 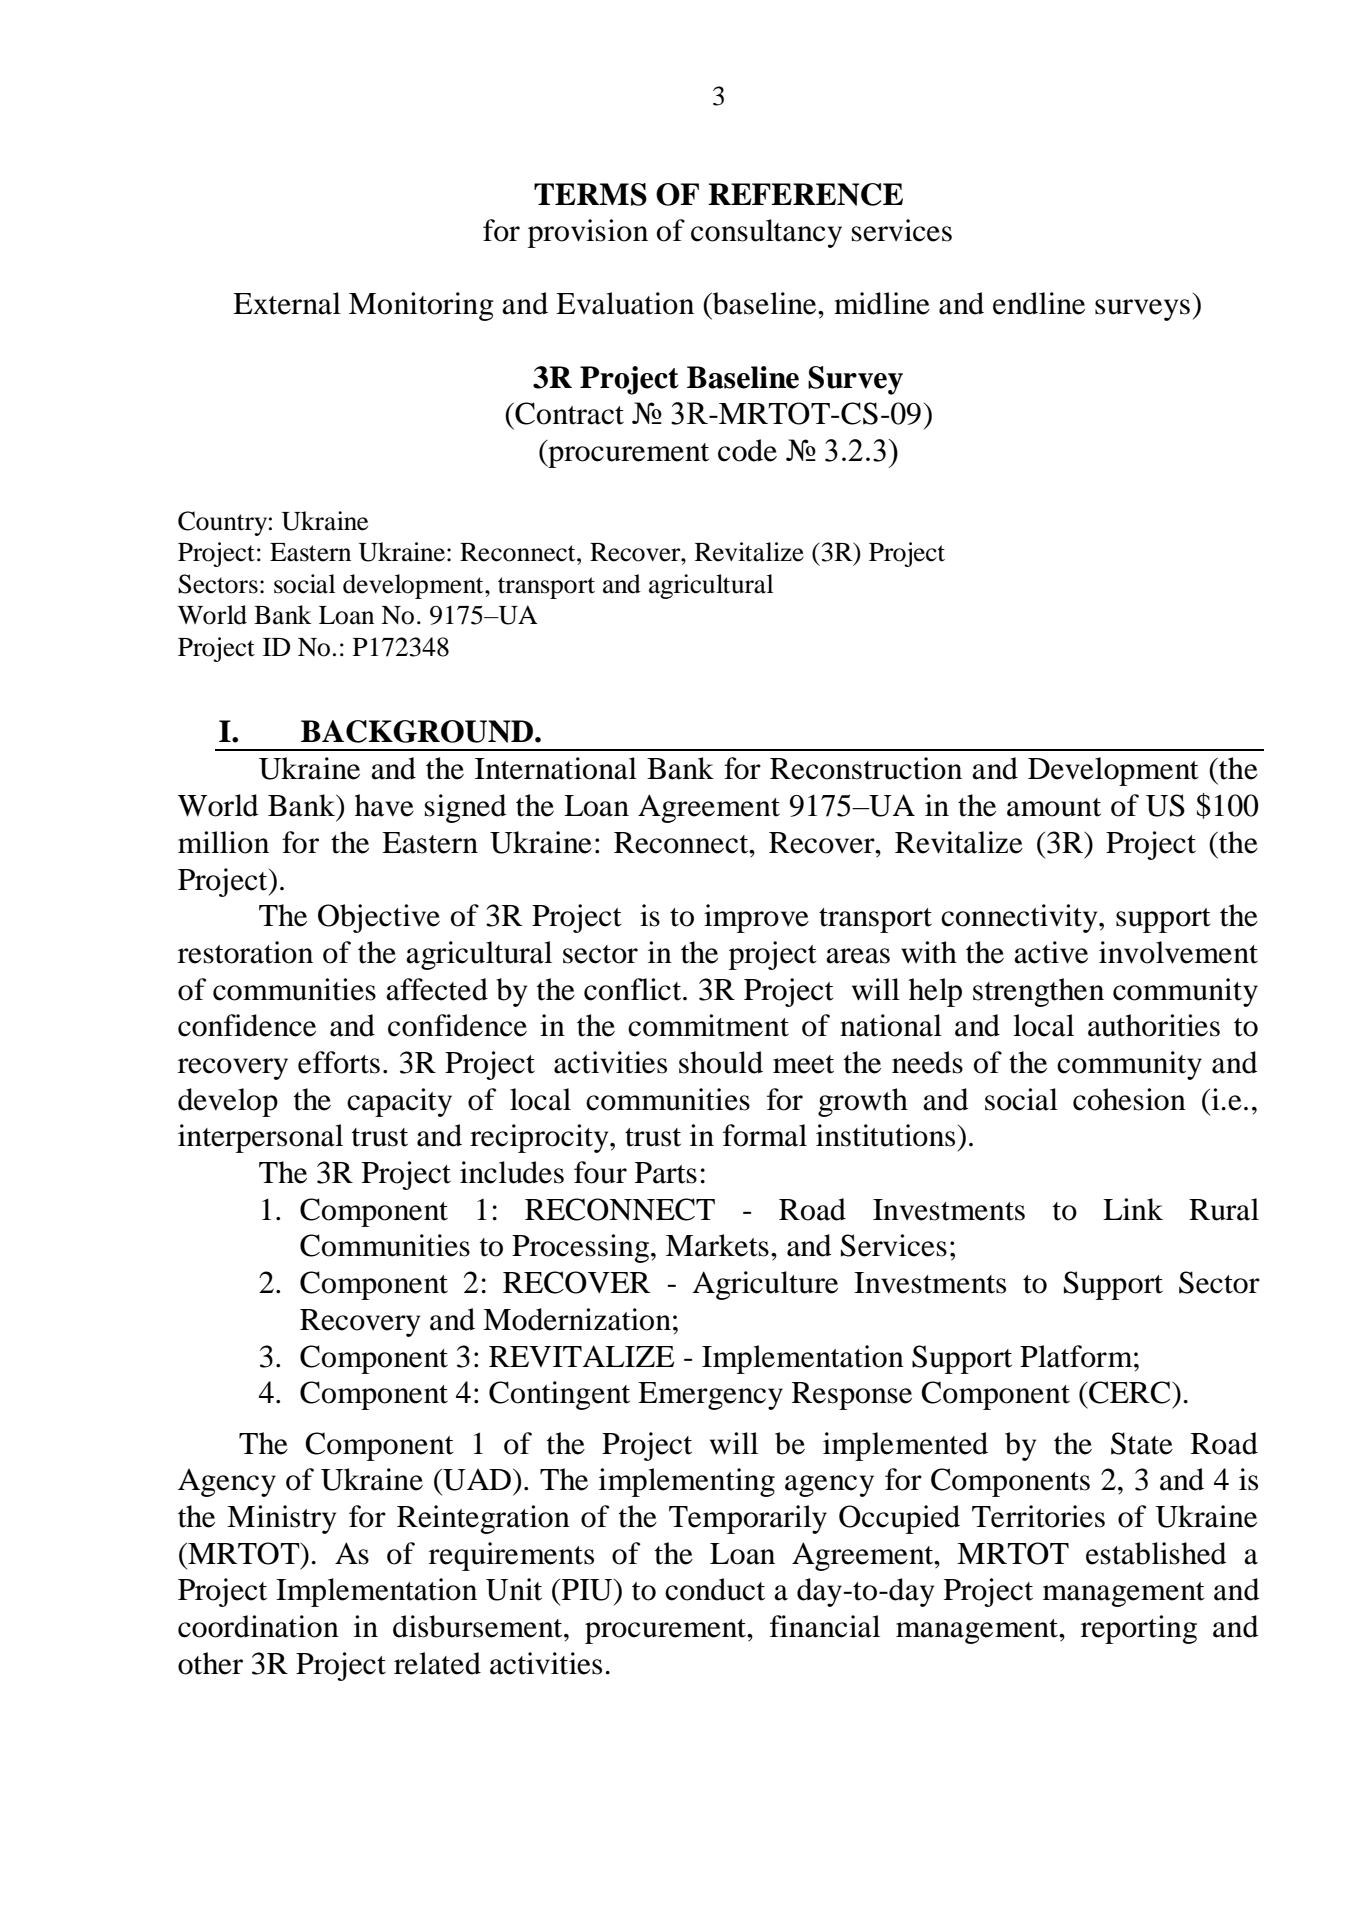 What do you see at coordinates (866, 768) in the image?
I see `Reconstruction` at bounding box center [866, 768].
